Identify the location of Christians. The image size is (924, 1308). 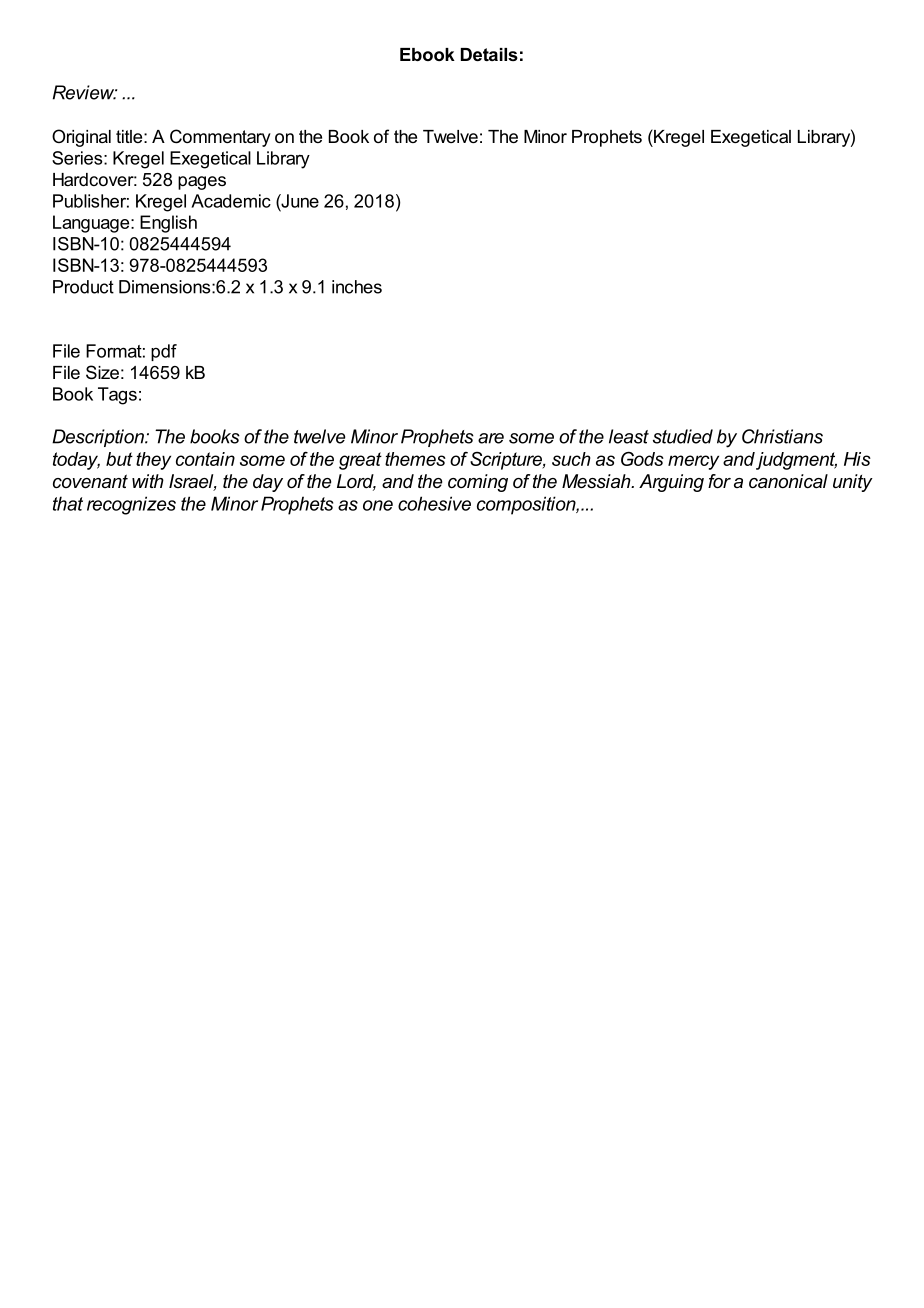
(782, 436).
